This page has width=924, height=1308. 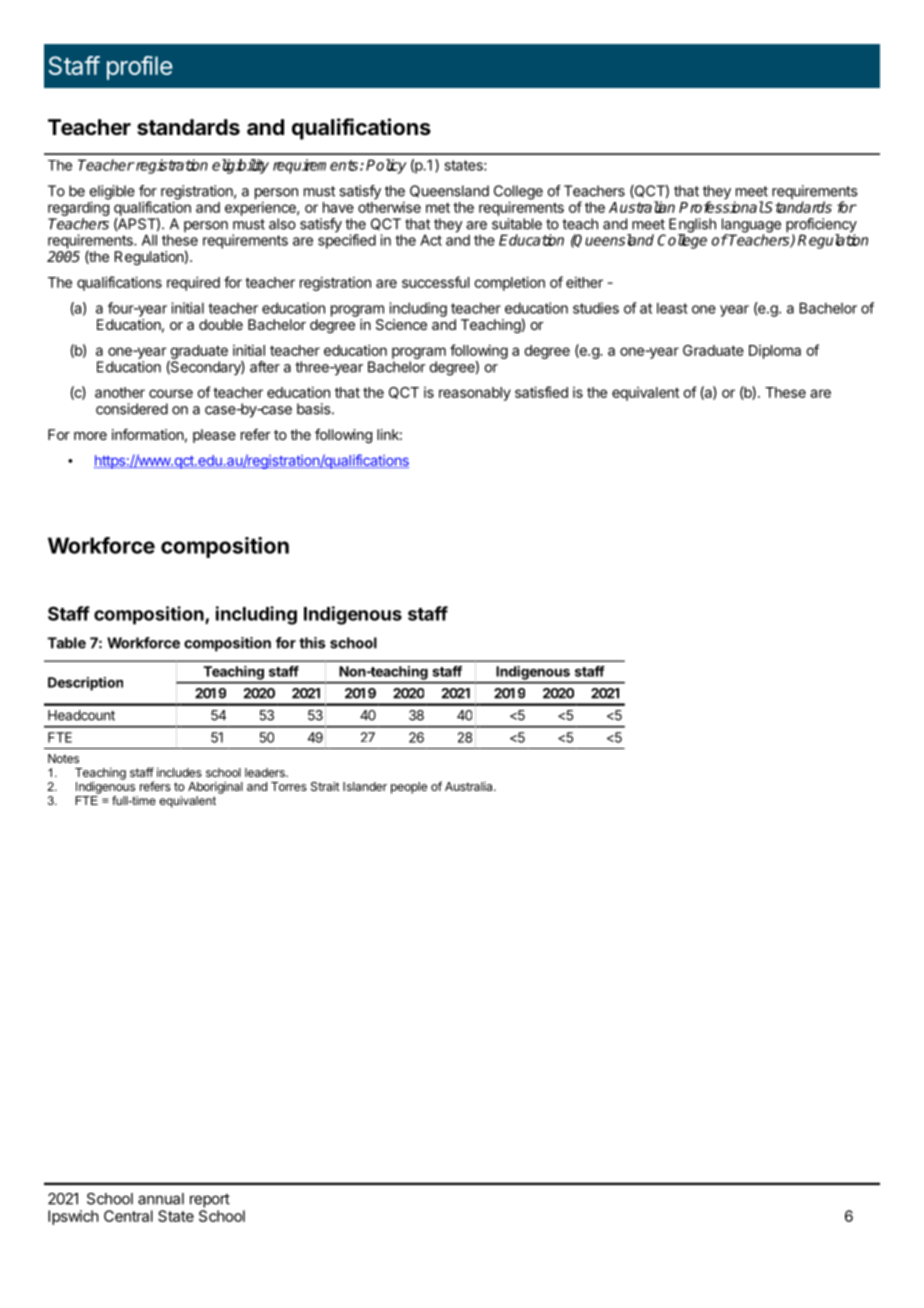 I want to click on Professional, so click(x=721, y=207).
